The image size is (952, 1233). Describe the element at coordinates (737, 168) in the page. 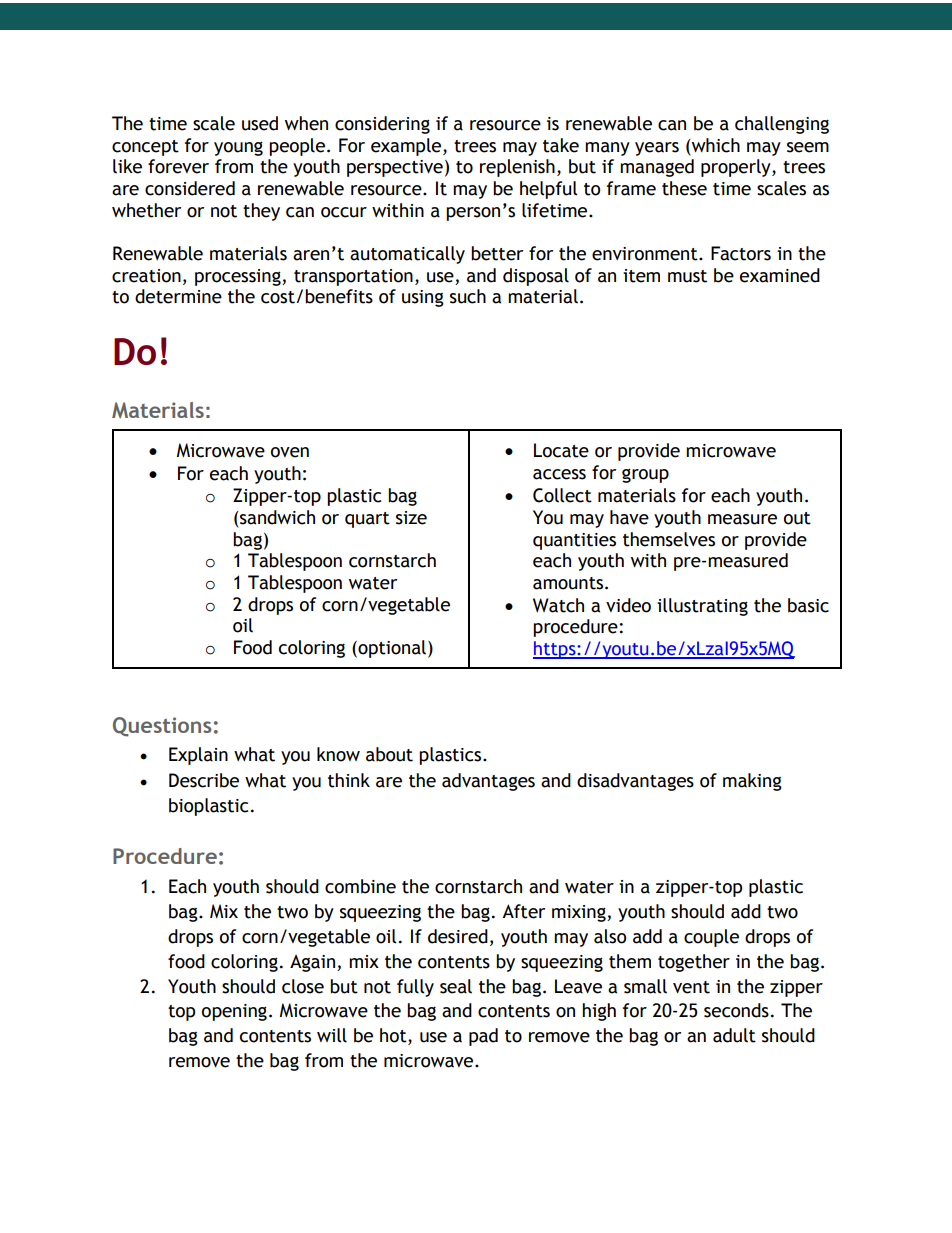

I see `properly` at that location.
